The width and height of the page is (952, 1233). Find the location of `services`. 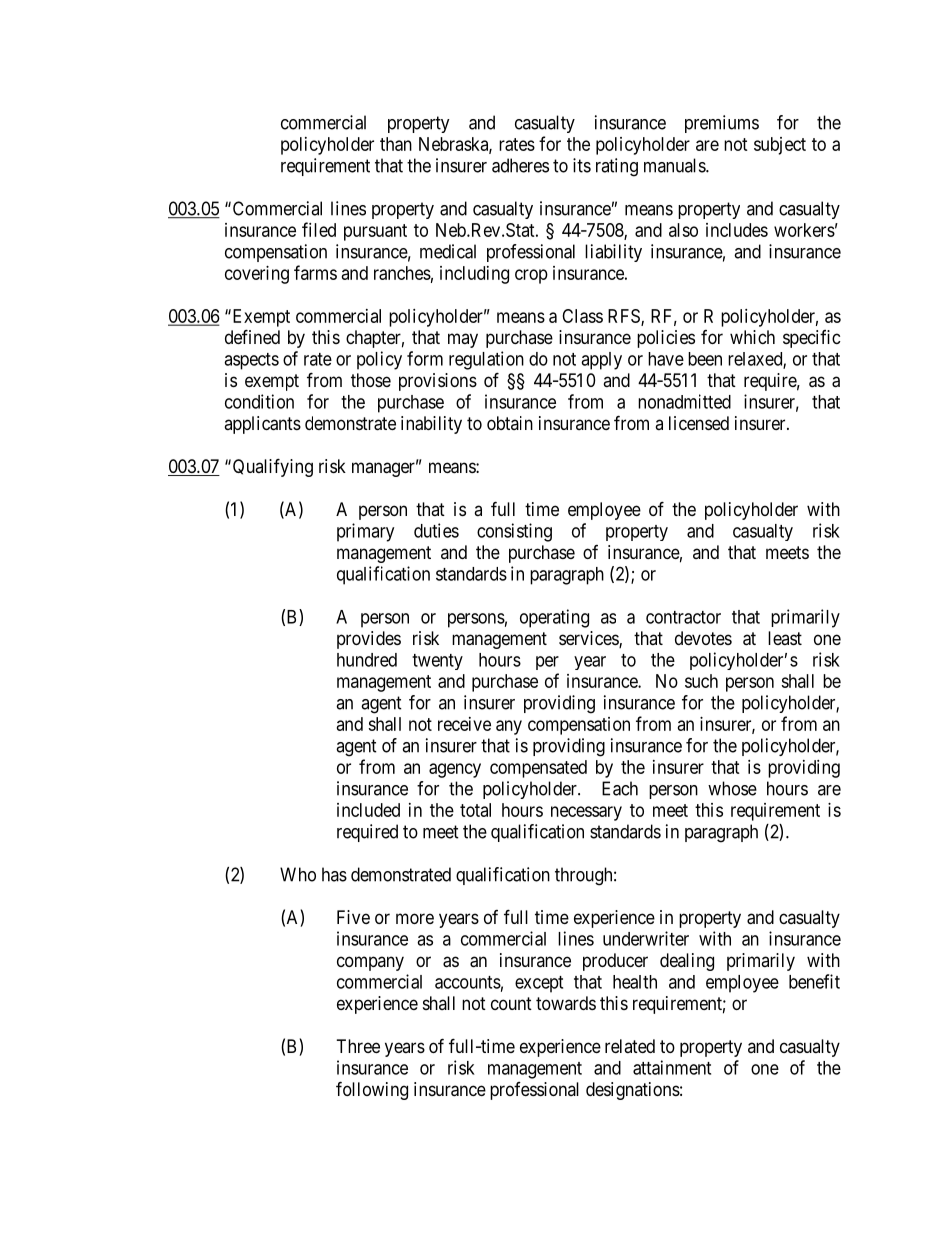

services is located at coordinates (589, 639).
